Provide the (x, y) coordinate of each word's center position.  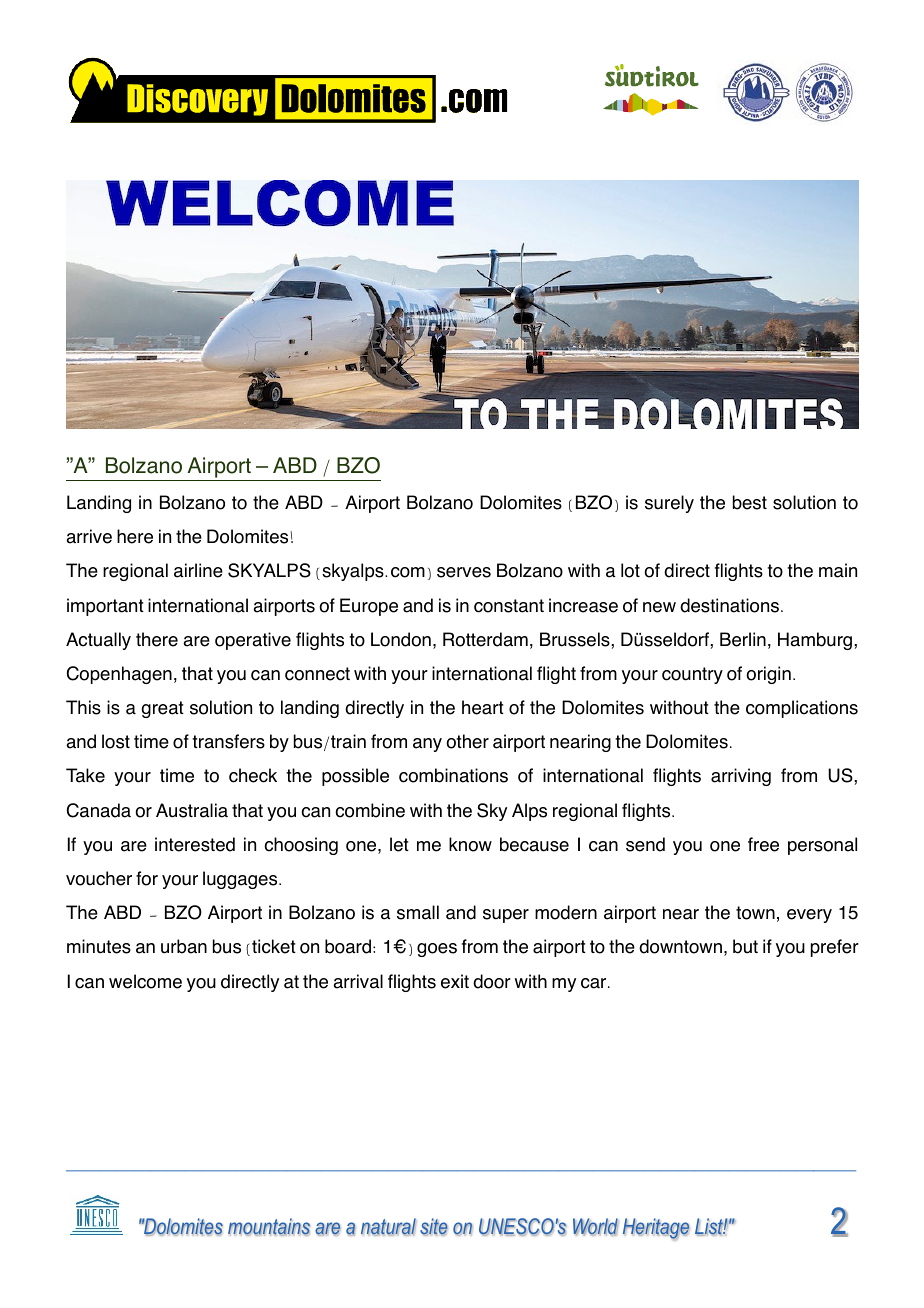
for (147, 878)
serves (464, 572)
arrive (89, 536)
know (470, 844)
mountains (269, 1227)
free (763, 844)
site (434, 1227)
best (750, 502)
